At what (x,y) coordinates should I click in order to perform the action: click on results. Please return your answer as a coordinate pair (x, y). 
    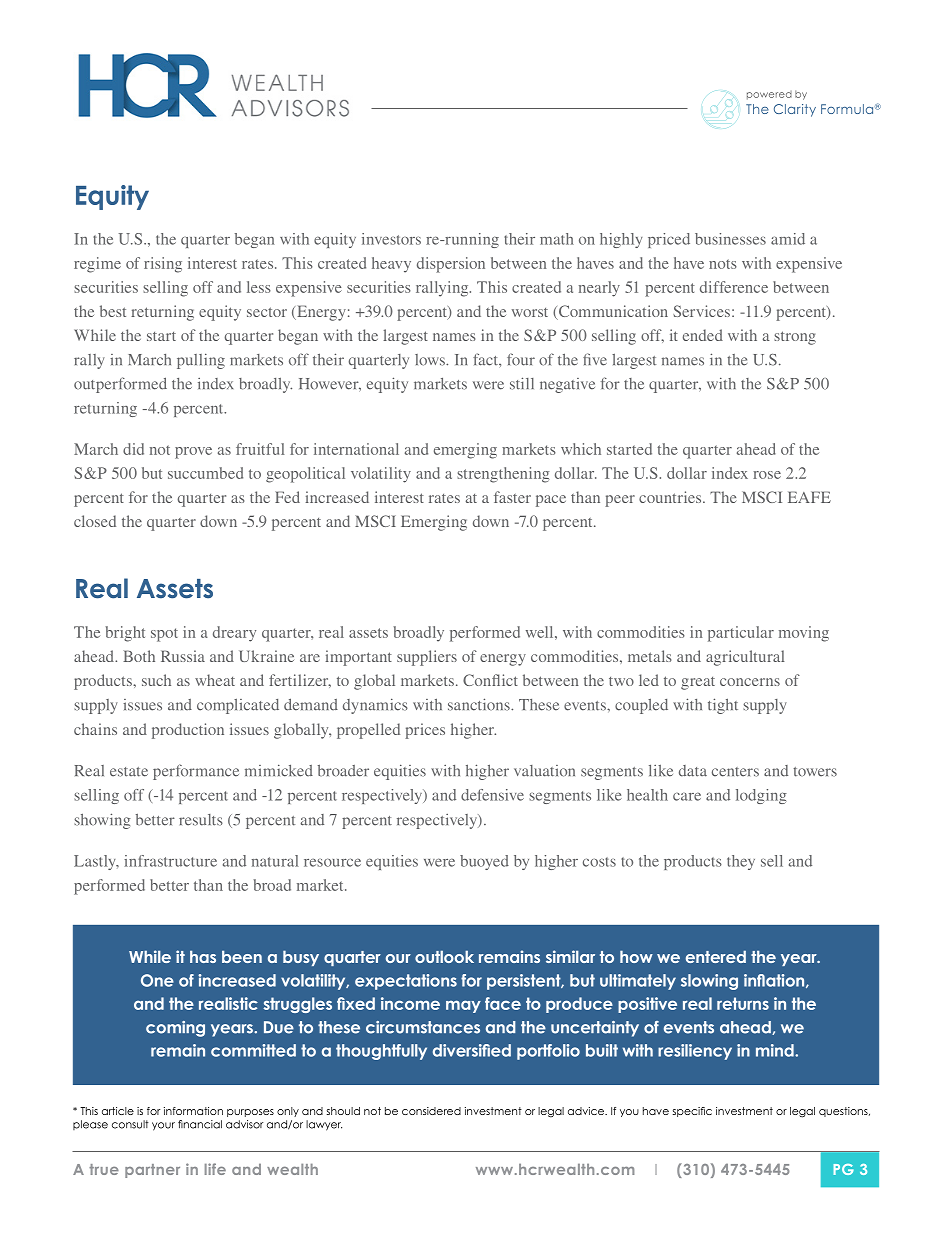
    Looking at the image, I should click on (201, 820).
